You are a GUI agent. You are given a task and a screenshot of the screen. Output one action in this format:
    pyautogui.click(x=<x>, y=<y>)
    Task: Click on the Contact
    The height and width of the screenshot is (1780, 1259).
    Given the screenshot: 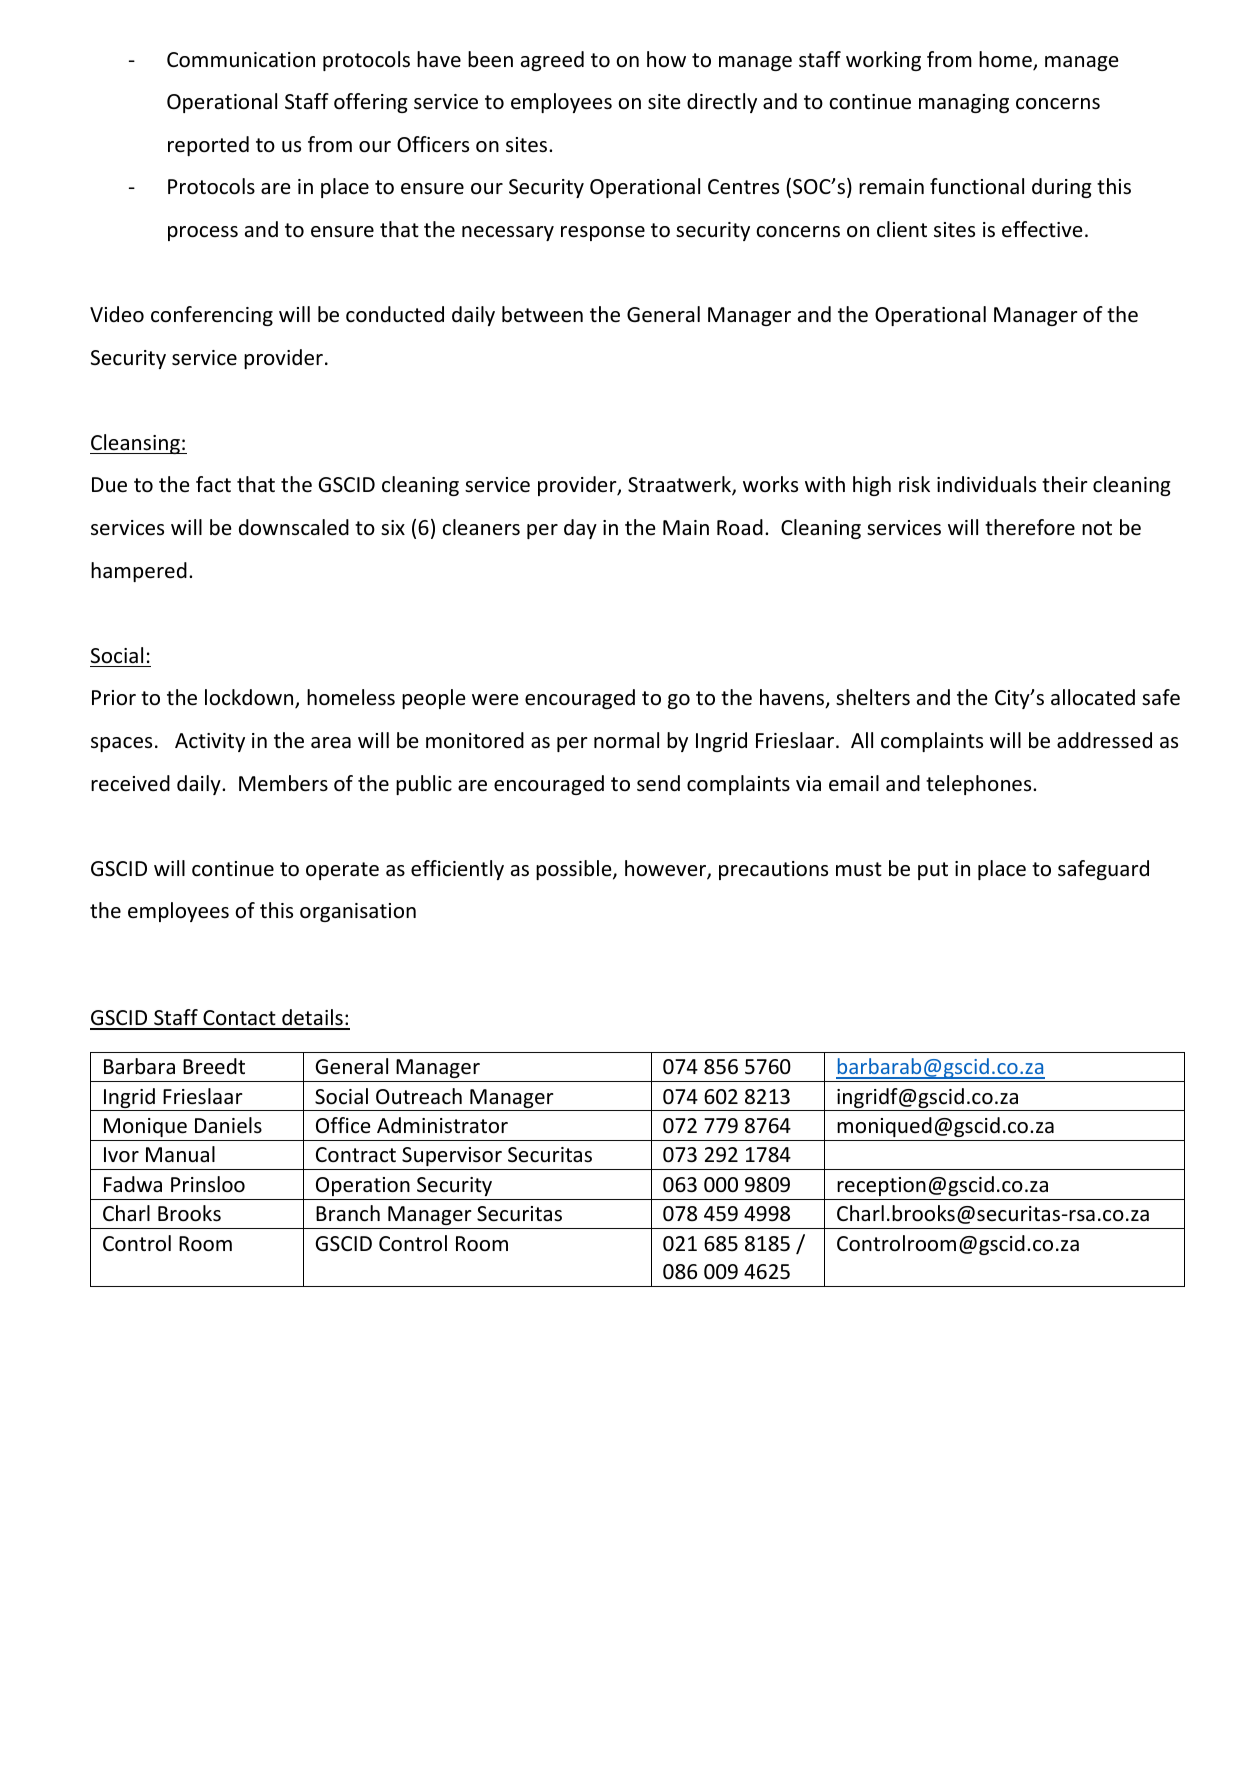 What is the action you would take?
    pyautogui.click(x=239, y=1019)
